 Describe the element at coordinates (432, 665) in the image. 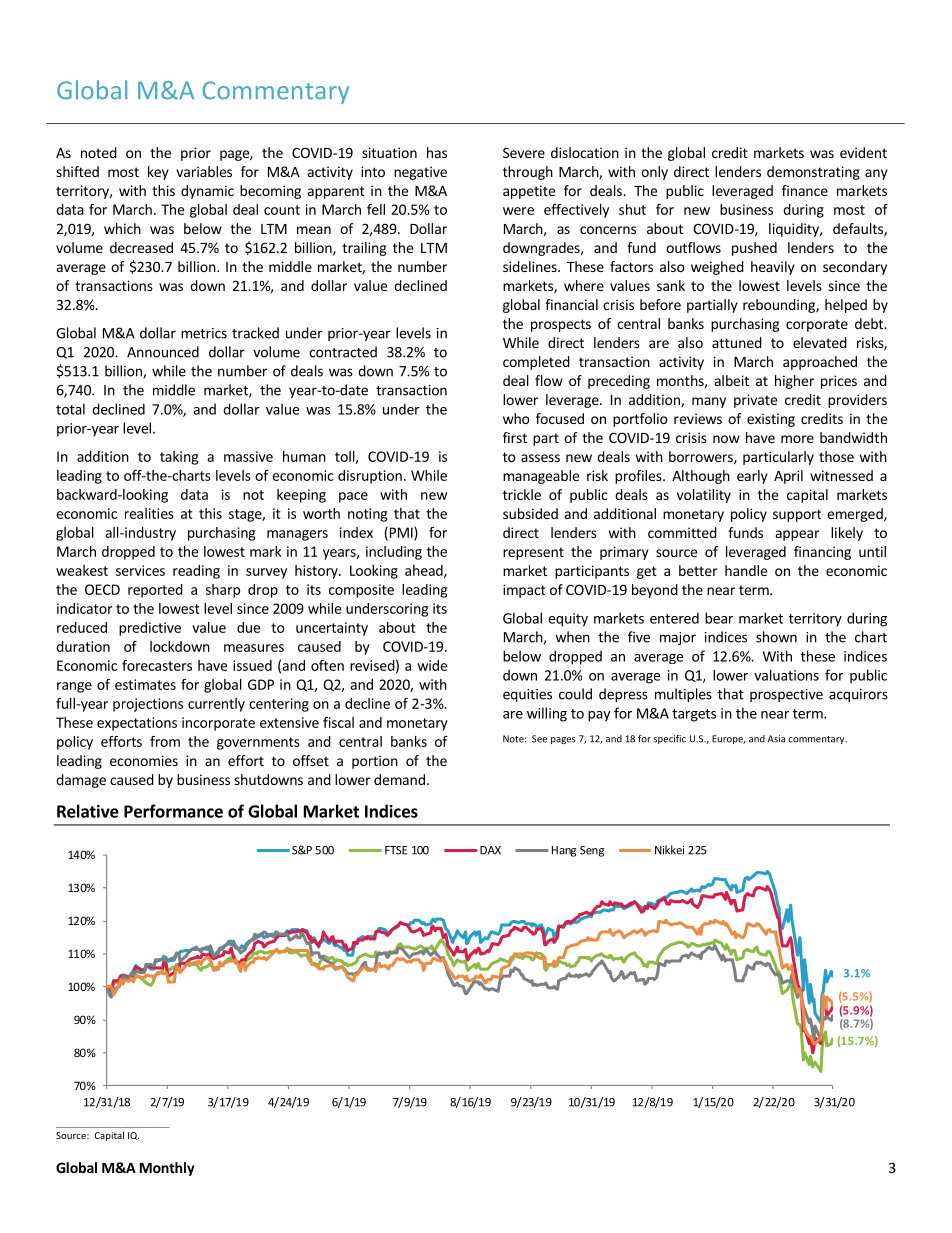

I see `wide` at that location.
